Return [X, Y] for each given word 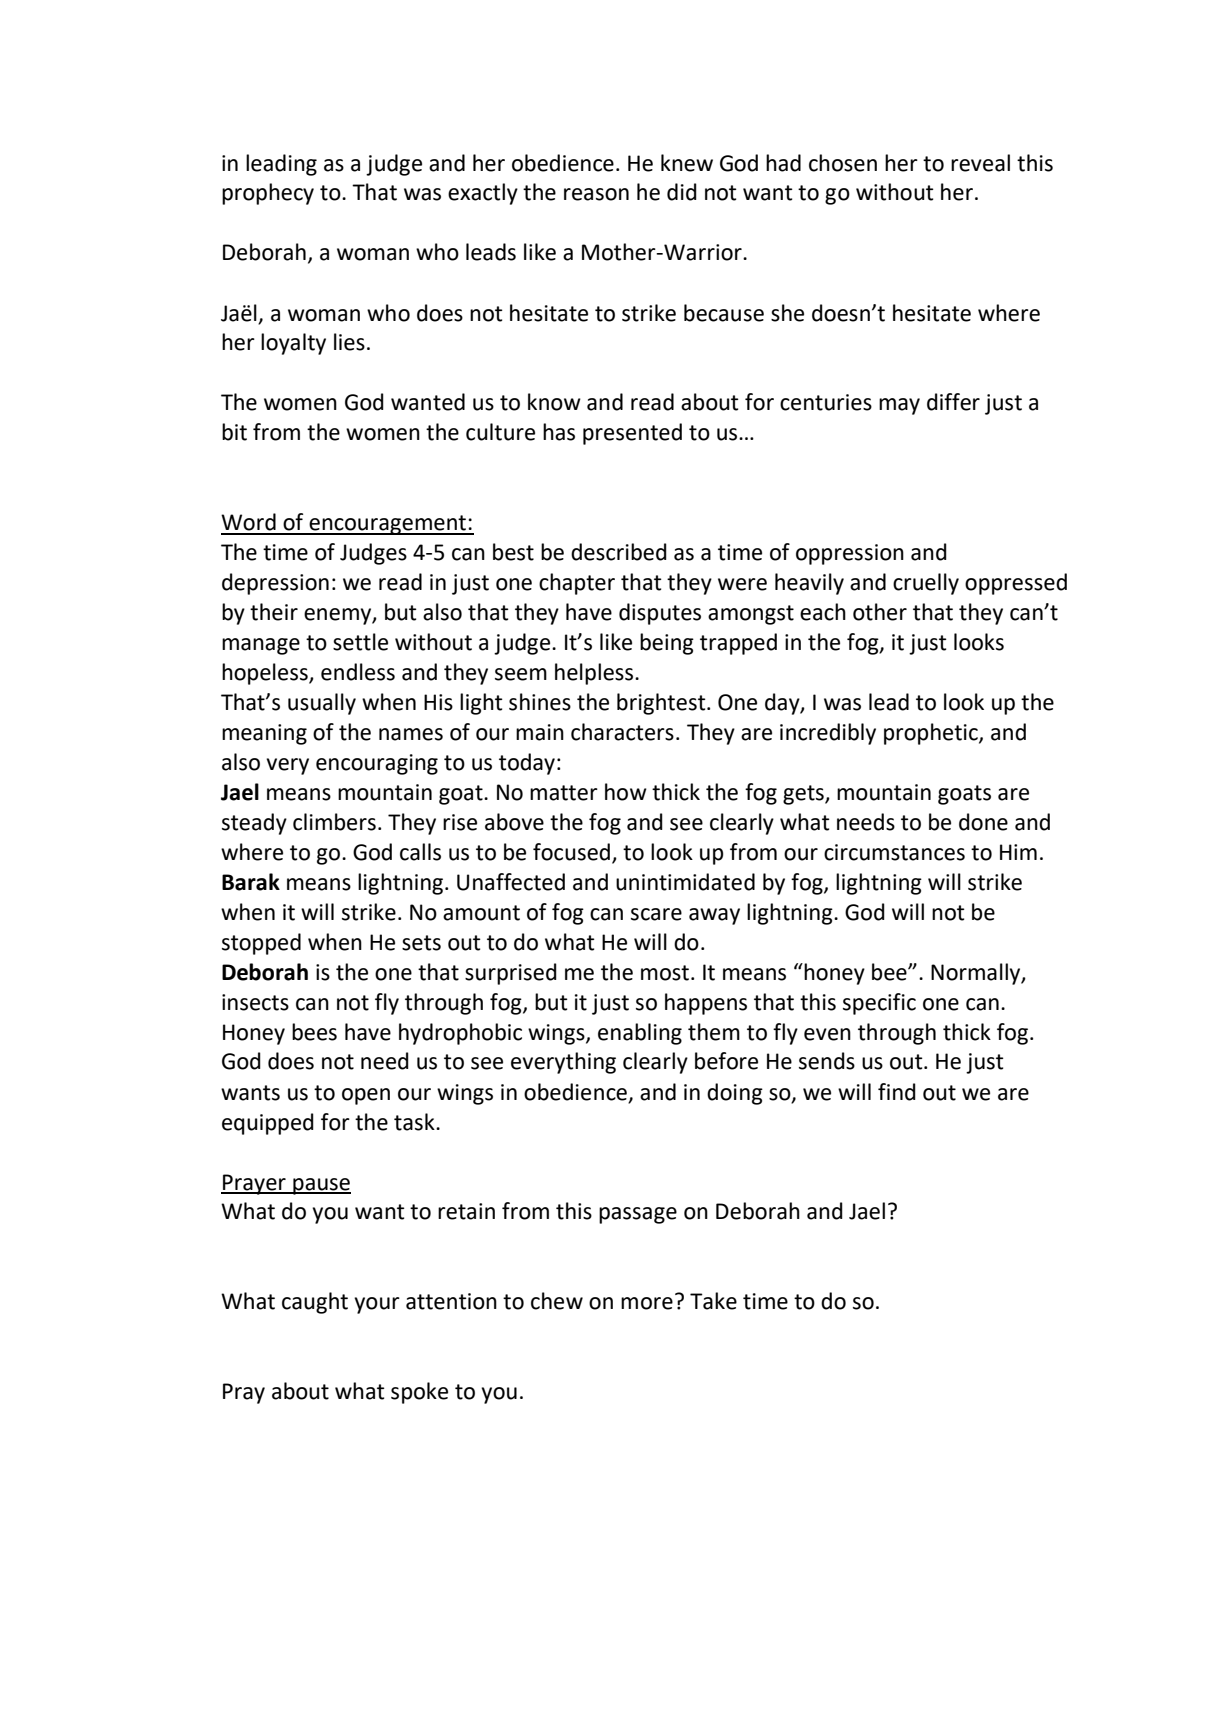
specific [879, 1004]
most [665, 973]
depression [275, 584]
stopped [261, 944]
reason [596, 194]
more [647, 1303]
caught [315, 1303]
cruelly [926, 584]
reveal [980, 163]
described [619, 552]
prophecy [268, 194]
